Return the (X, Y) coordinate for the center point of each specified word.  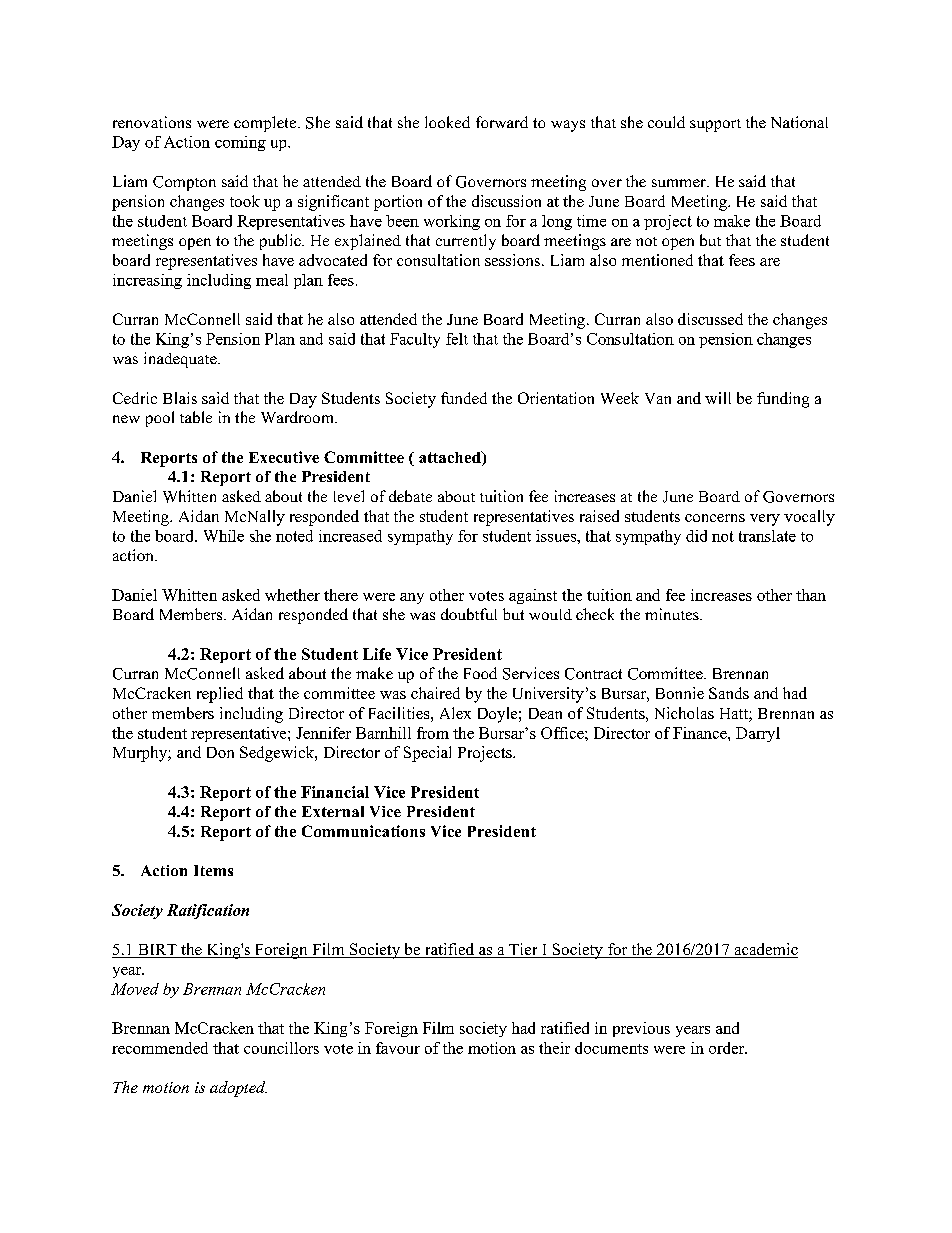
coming (240, 143)
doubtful (469, 614)
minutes (673, 614)
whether (292, 595)
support (715, 125)
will (718, 398)
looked (447, 122)
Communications (363, 831)
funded (464, 398)
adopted (238, 1089)
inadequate (181, 360)
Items (213, 870)
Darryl (758, 734)
